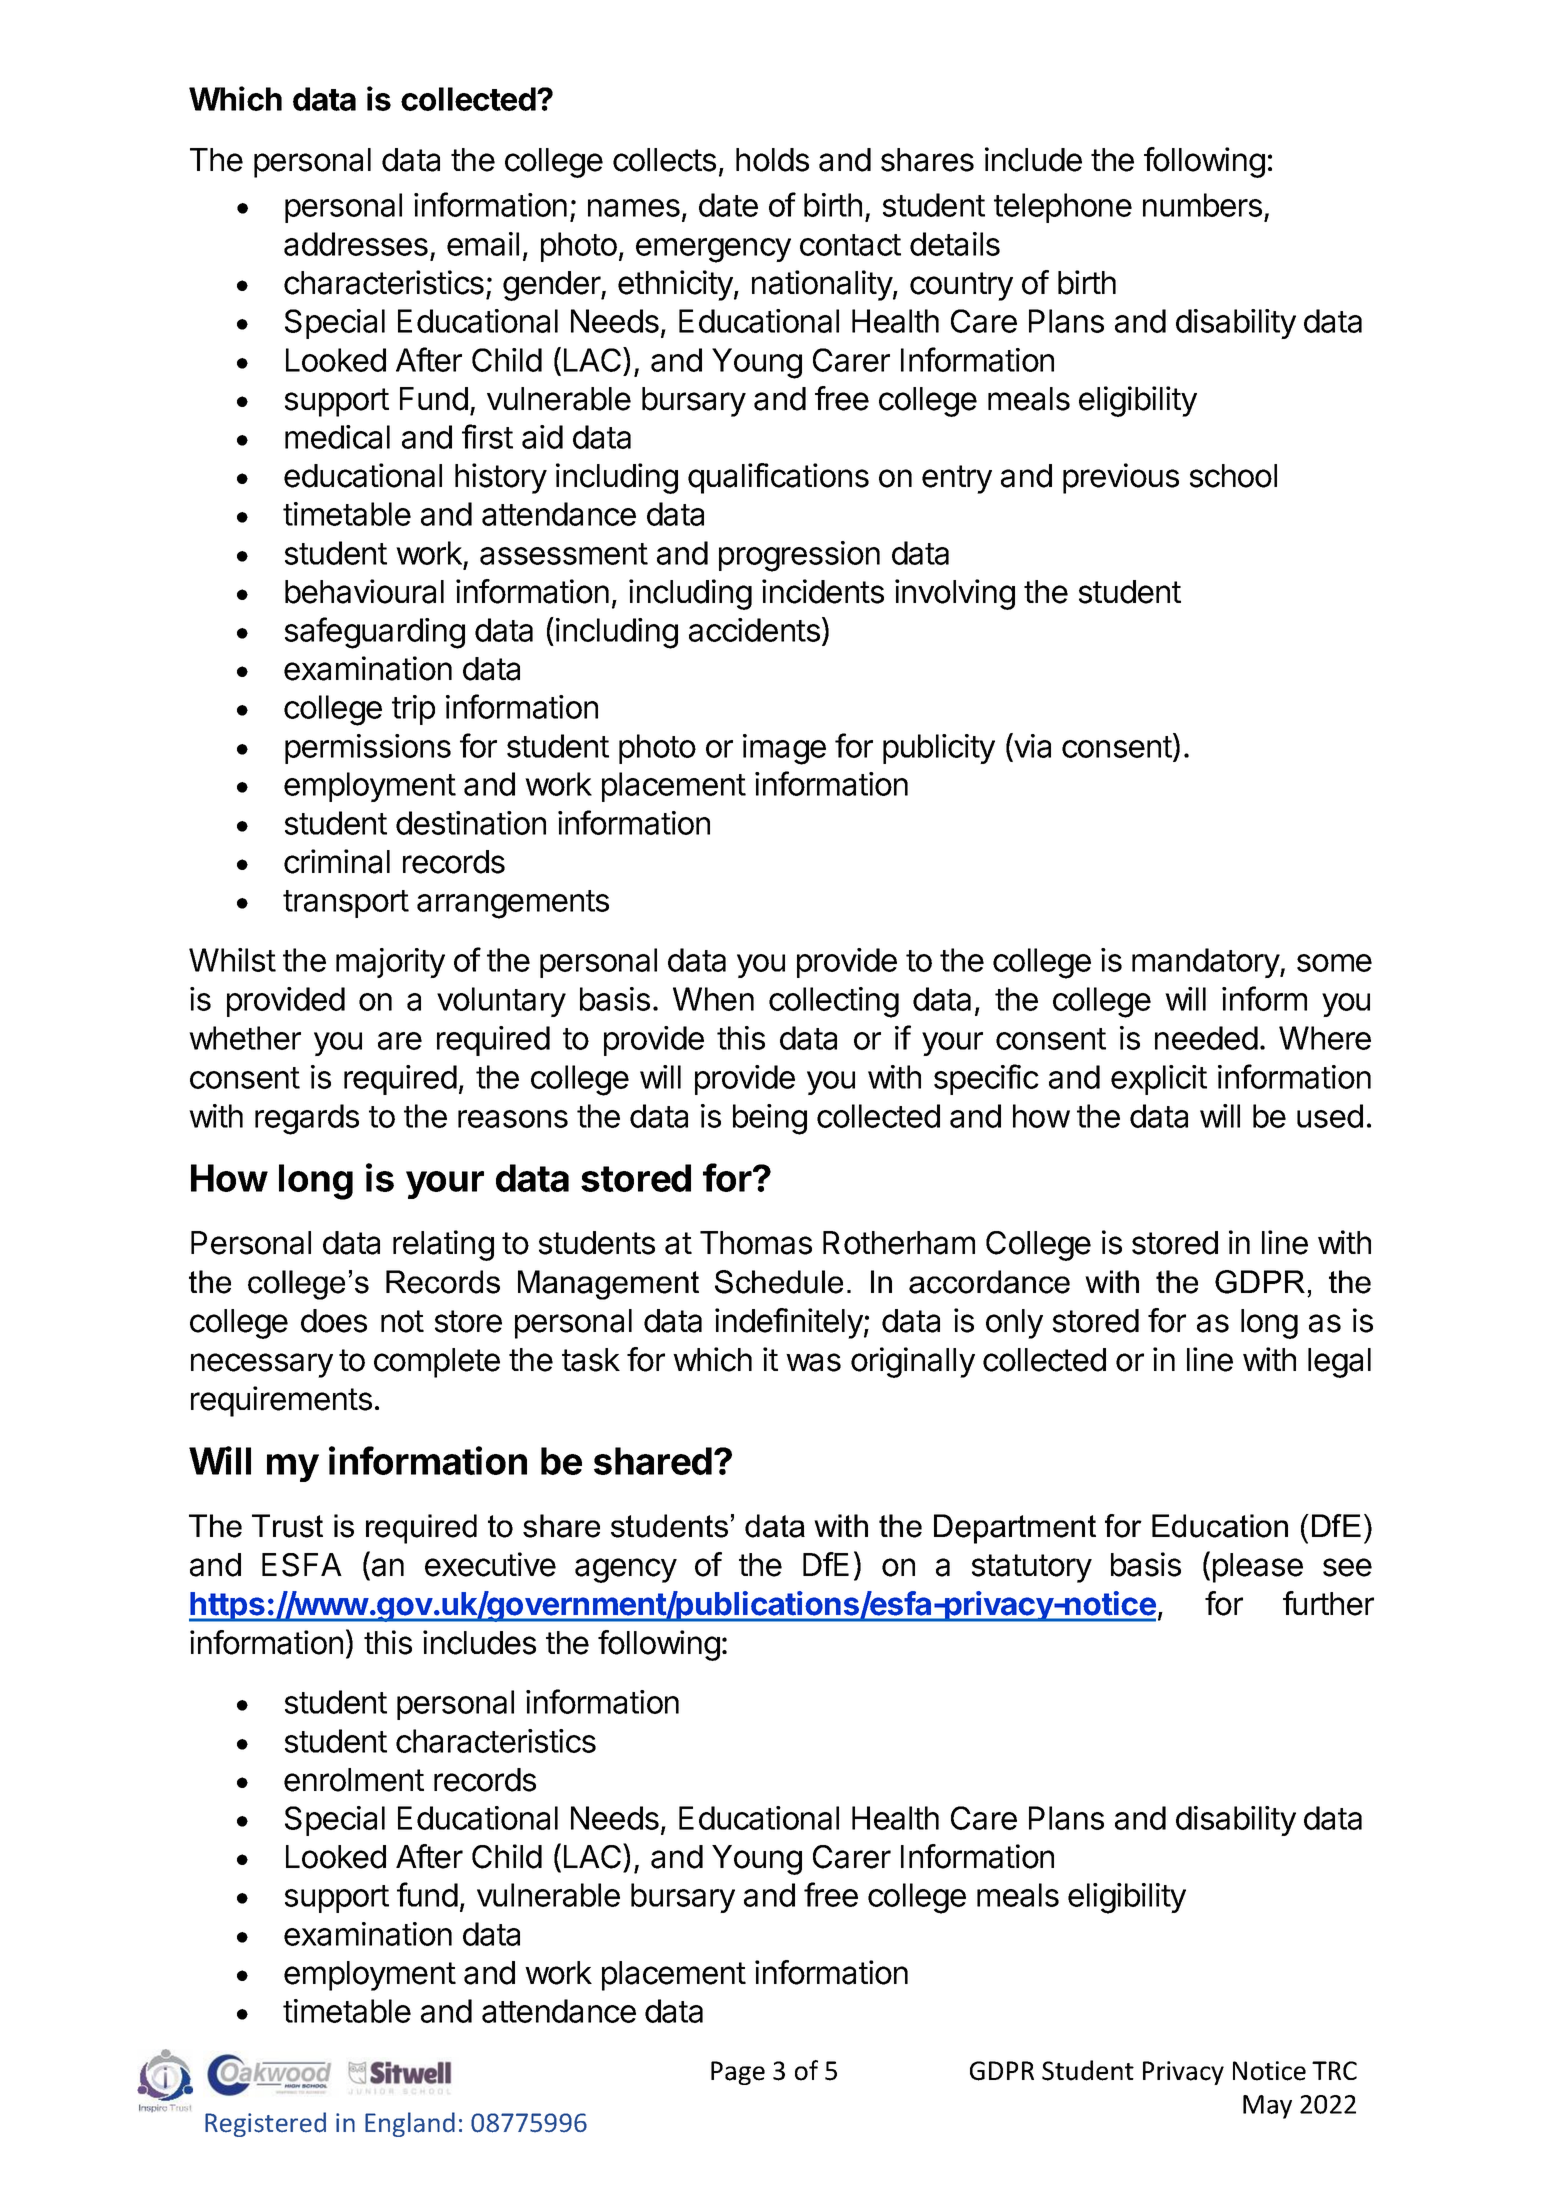 The height and width of the screenshot is (2208, 1562). What do you see at coordinates (728, 205) in the screenshot?
I see `date` at bounding box center [728, 205].
